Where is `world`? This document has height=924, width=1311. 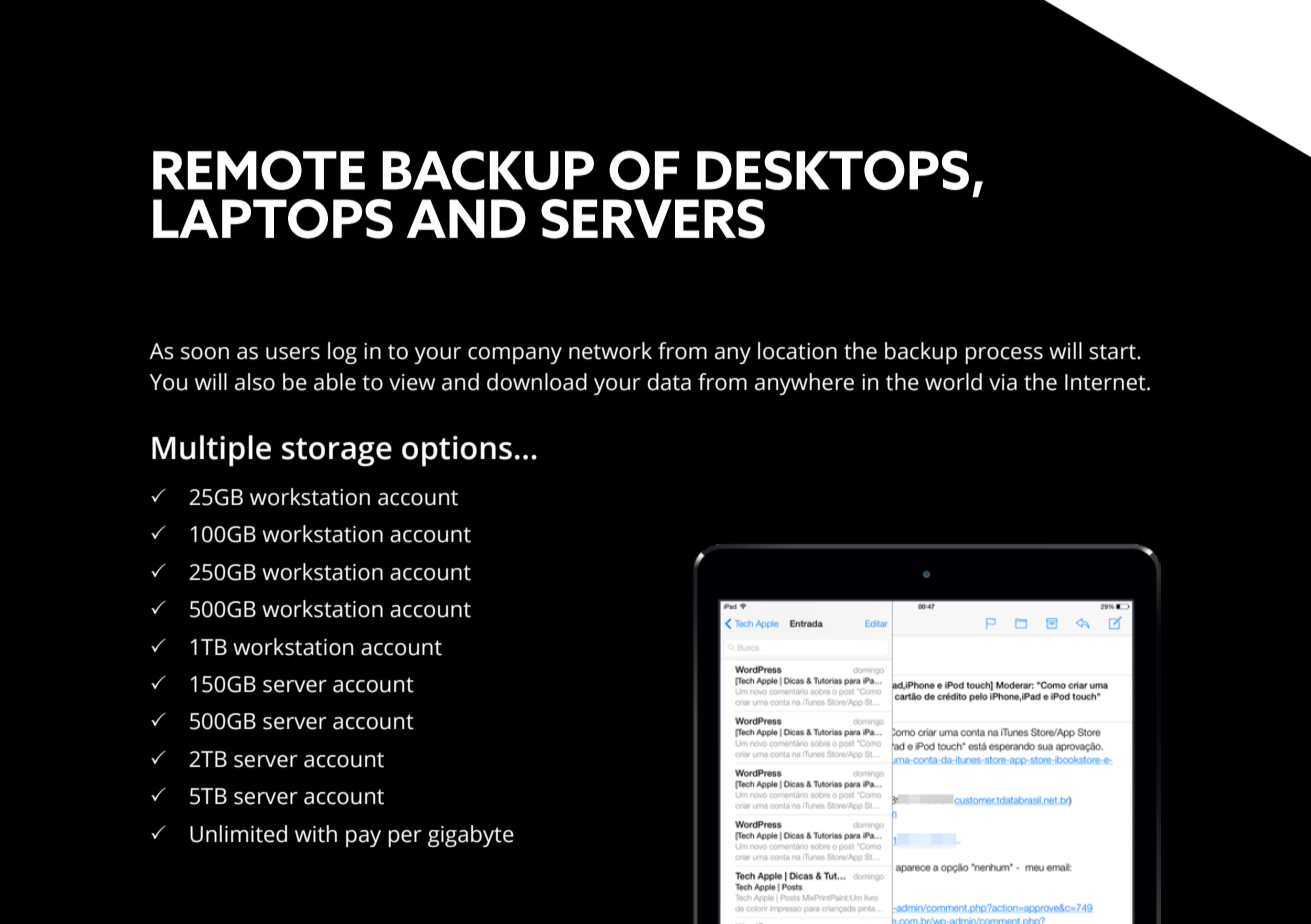 world is located at coordinates (953, 382).
